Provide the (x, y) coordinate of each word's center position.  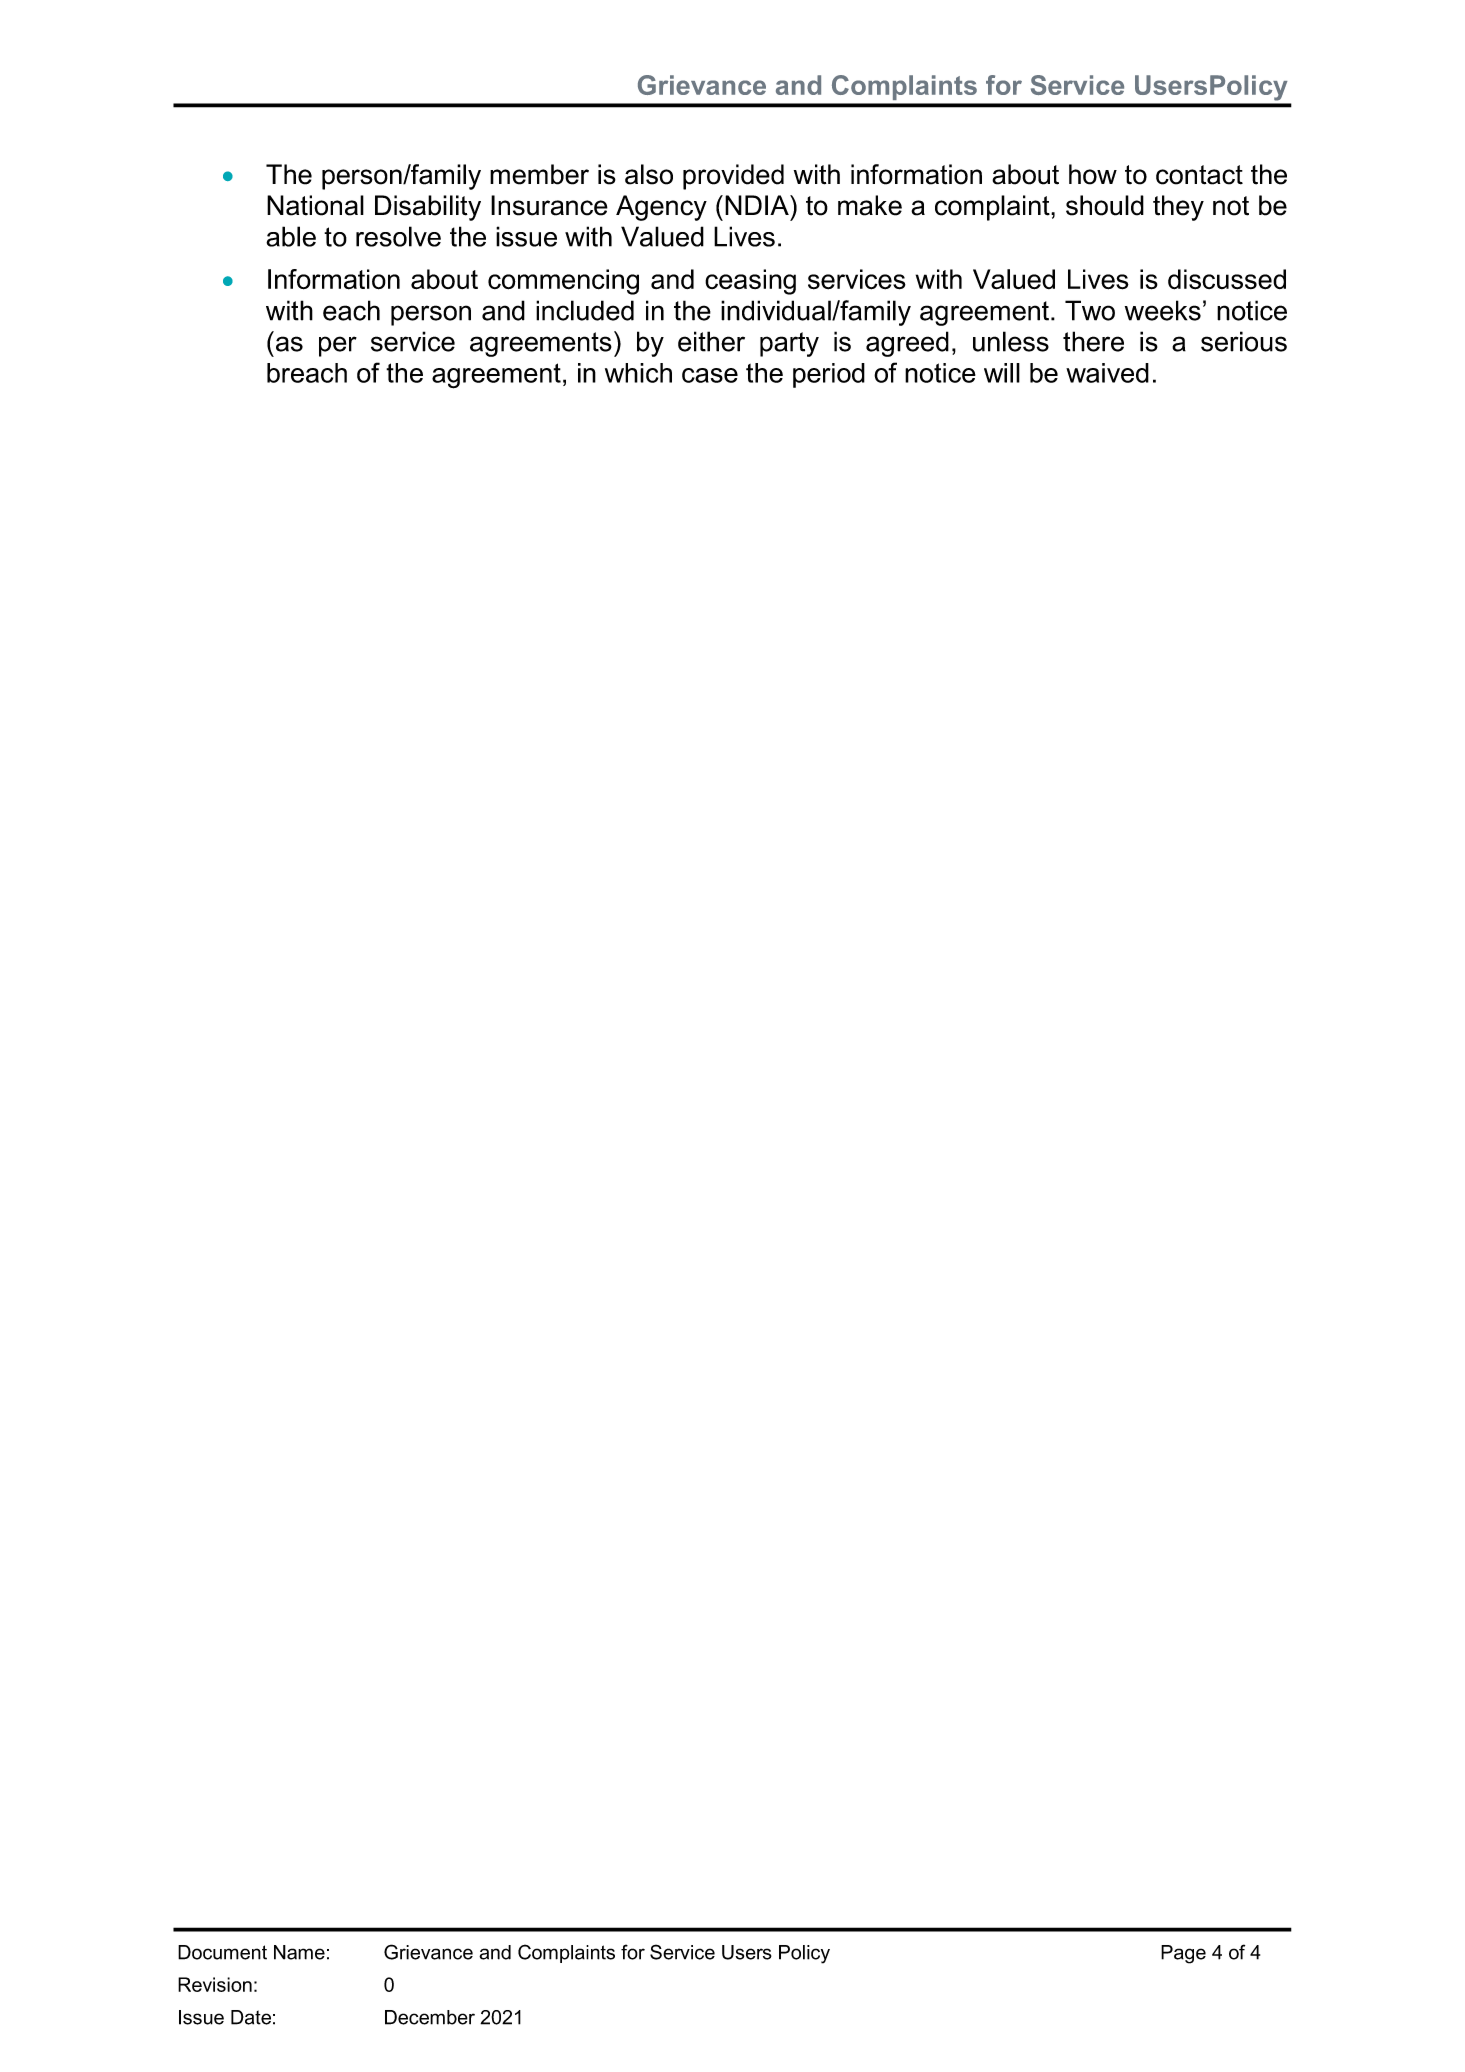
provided (733, 177)
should (1105, 205)
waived (1107, 373)
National (315, 205)
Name (299, 1952)
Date (251, 2017)
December (430, 2017)
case (710, 375)
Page (1183, 1954)
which (638, 373)
